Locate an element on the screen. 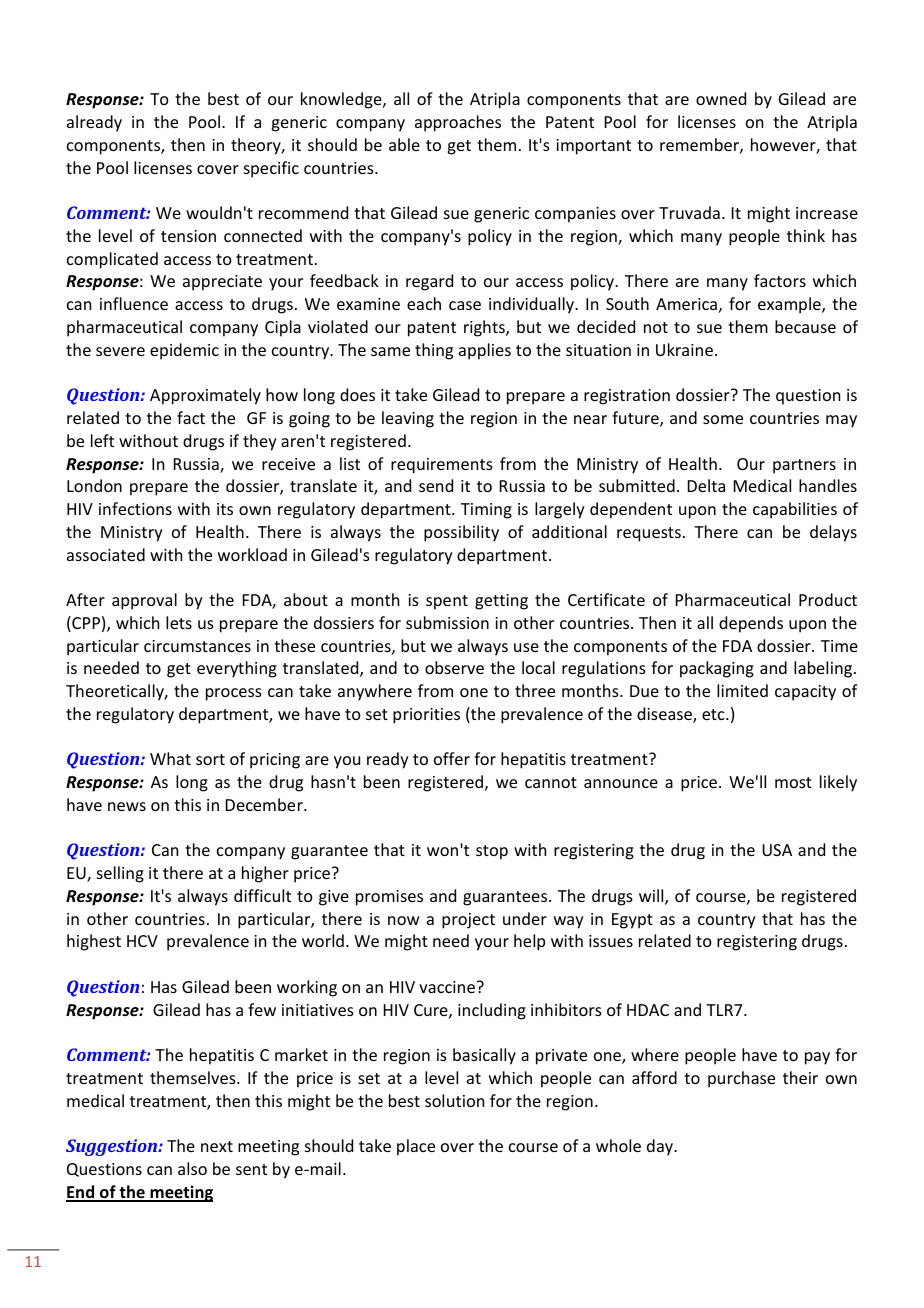 Image resolution: width=924 pixels, height=1308 pixels. most is located at coordinates (793, 782).
